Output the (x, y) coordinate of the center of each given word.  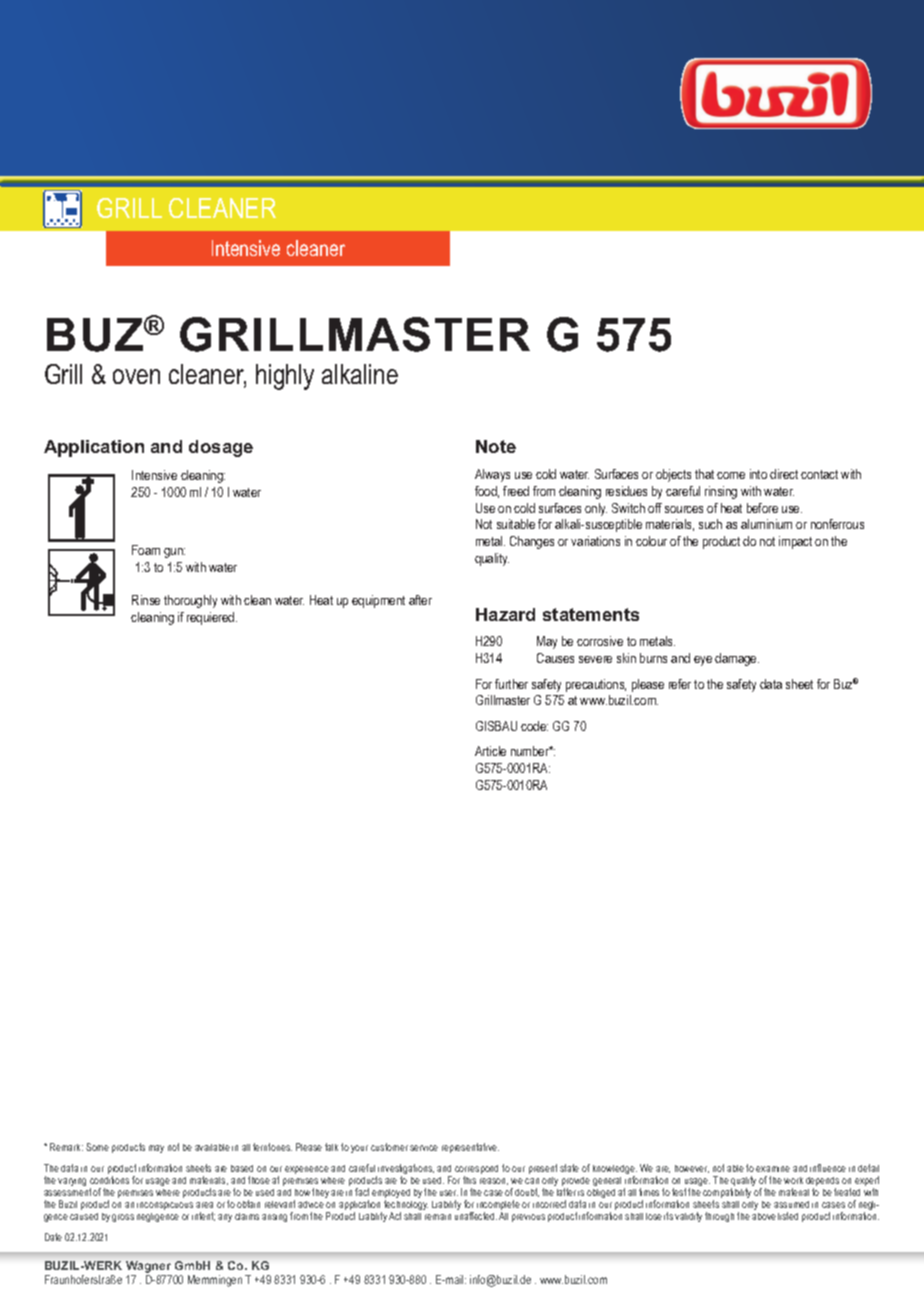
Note (496, 446)
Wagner (149, 1268)
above (764, 1216)
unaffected (476, 1216)
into (758, 474)
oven (136, 376)
